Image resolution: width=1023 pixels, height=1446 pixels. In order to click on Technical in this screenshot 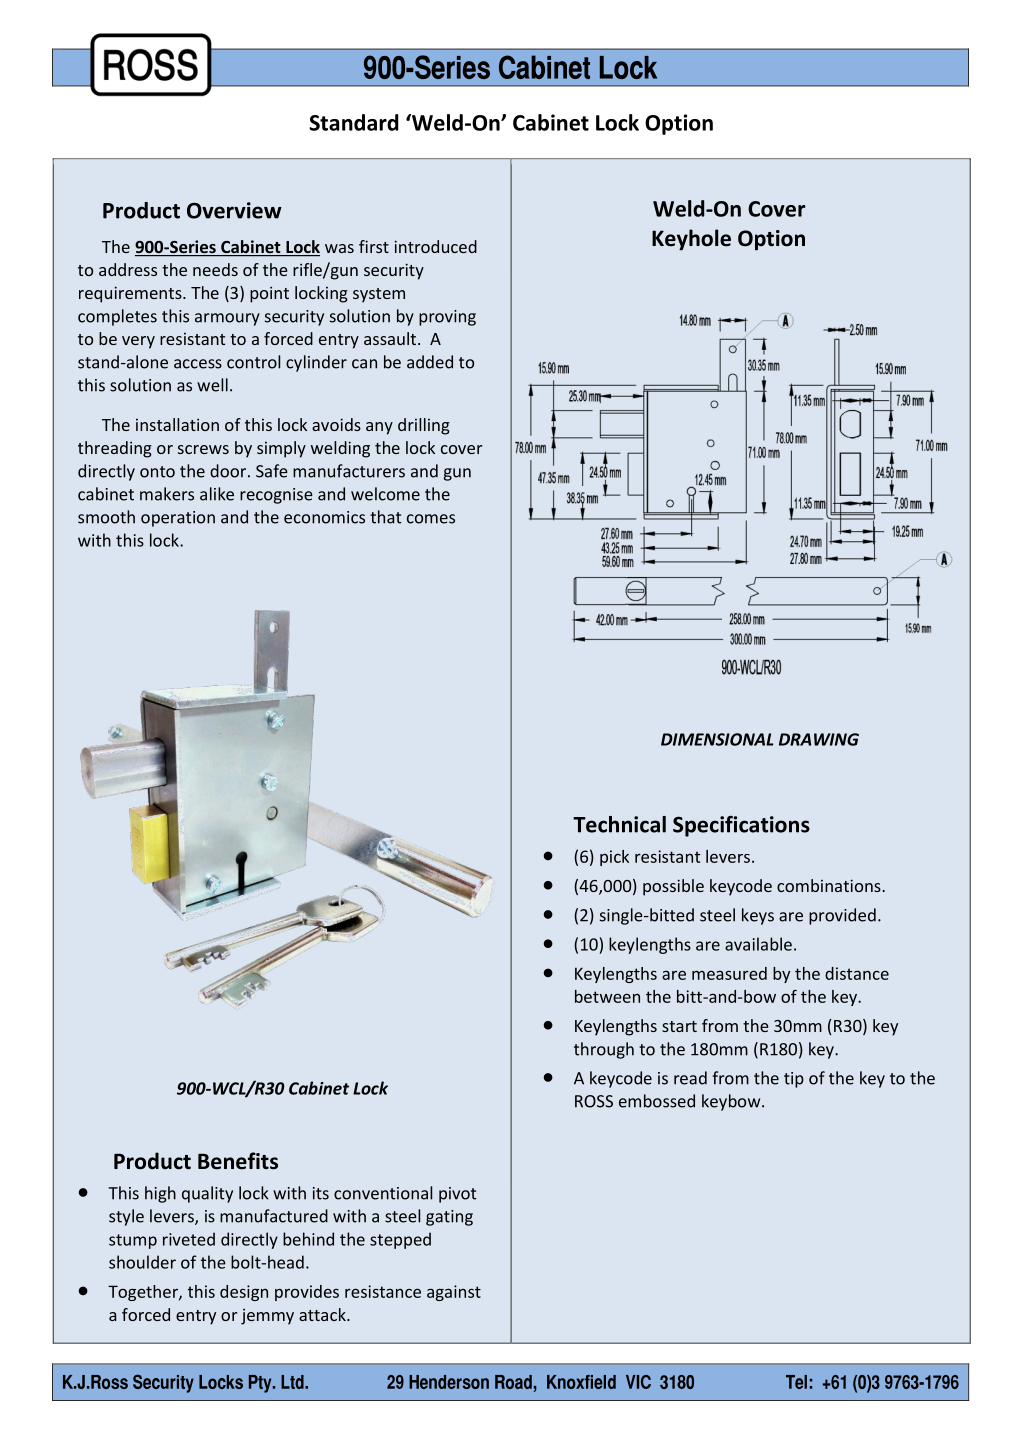, I will do `click(619, 824)`.
